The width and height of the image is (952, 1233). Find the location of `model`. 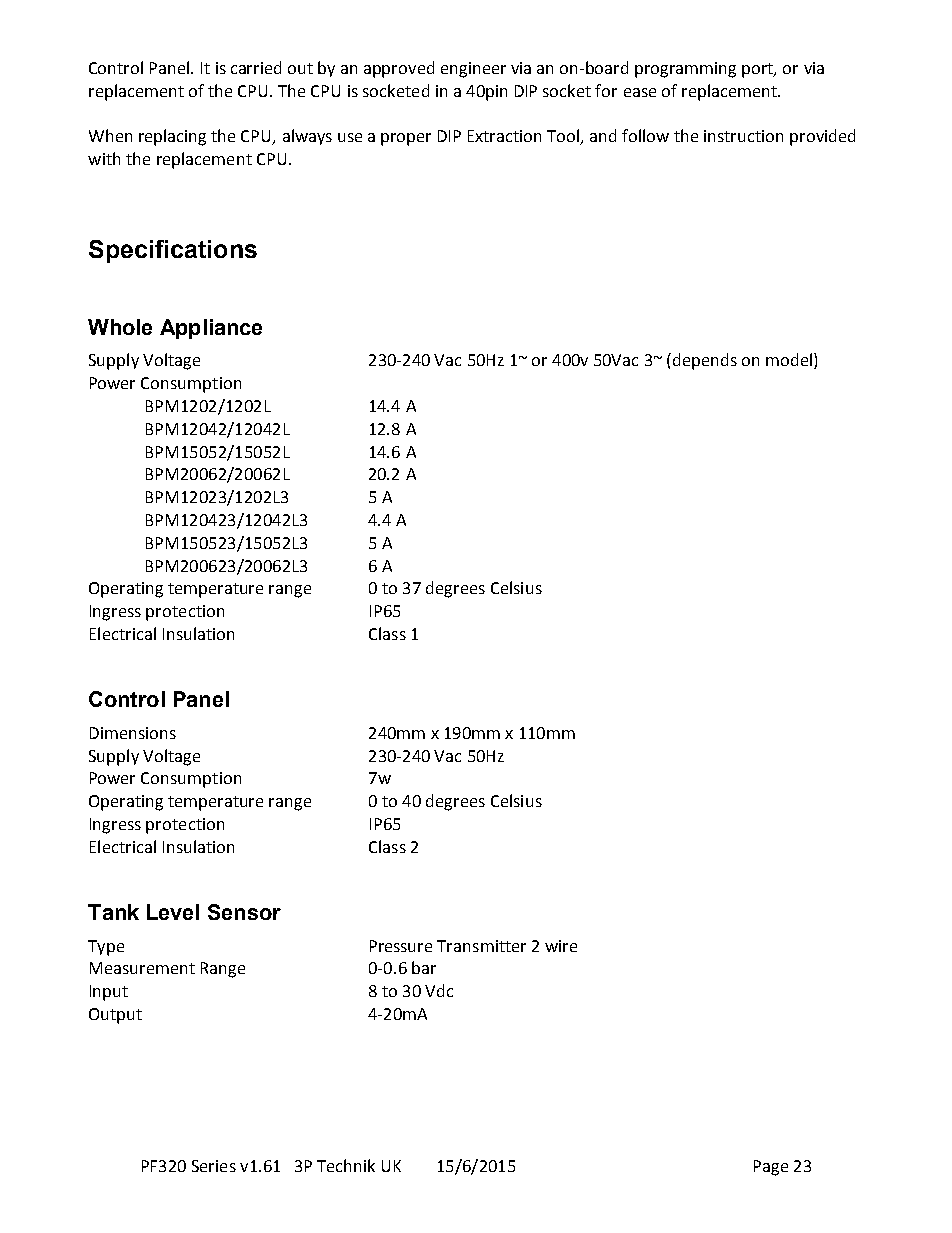

model is located at coordinates (789, 359).
